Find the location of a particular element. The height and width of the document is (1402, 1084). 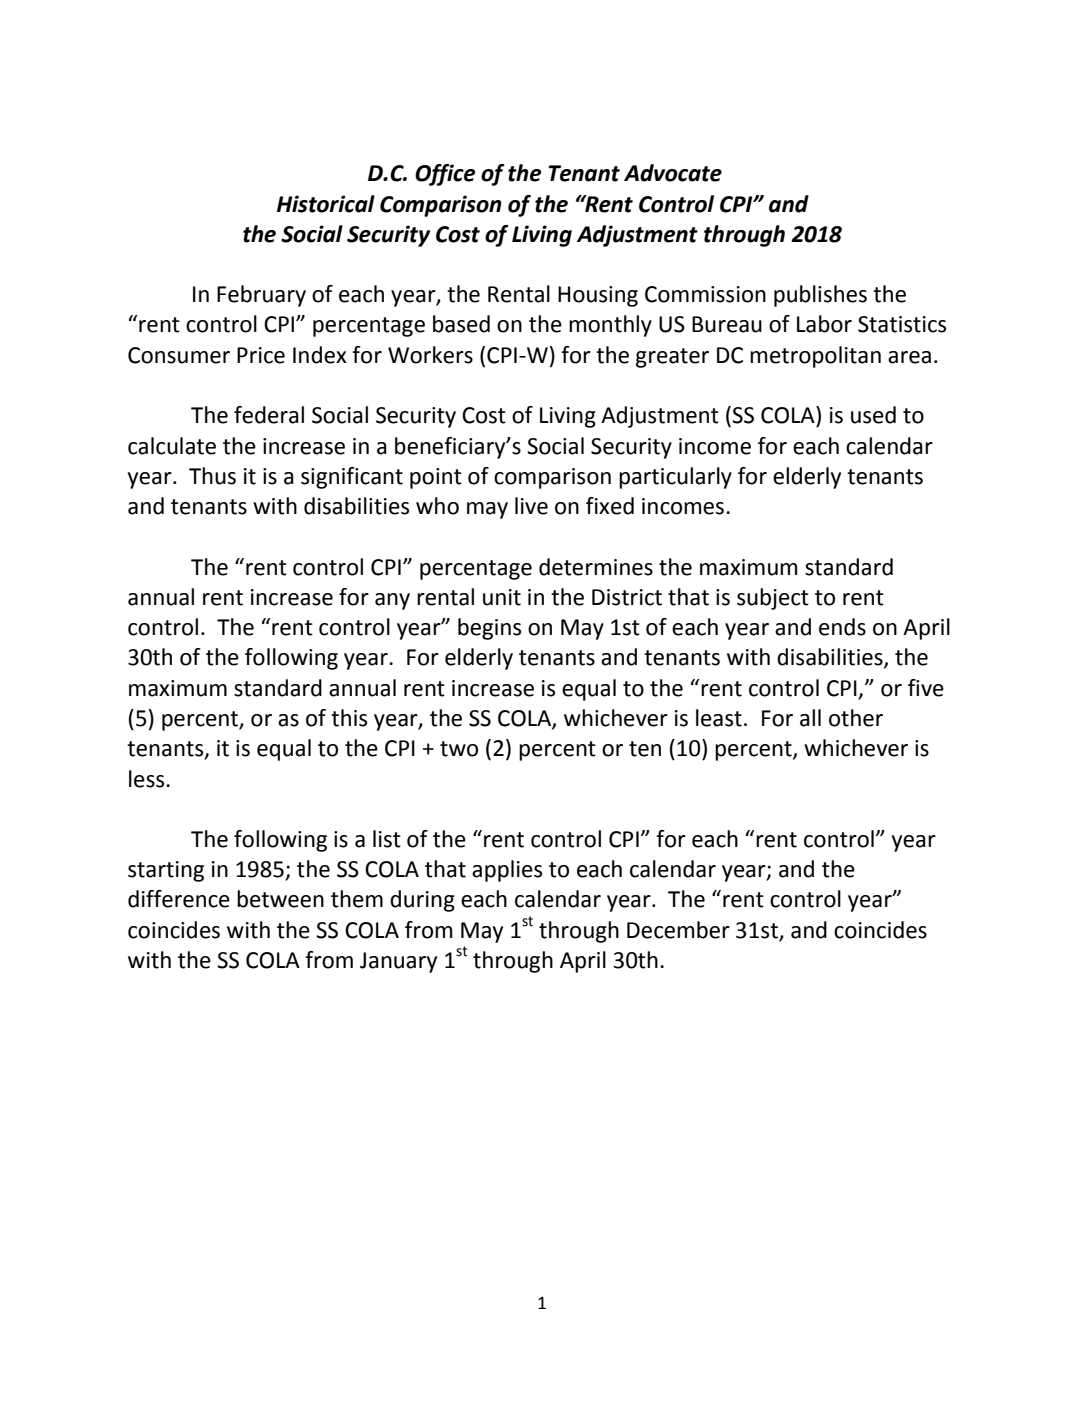

Advocate is located at coordinates (673, 173).
